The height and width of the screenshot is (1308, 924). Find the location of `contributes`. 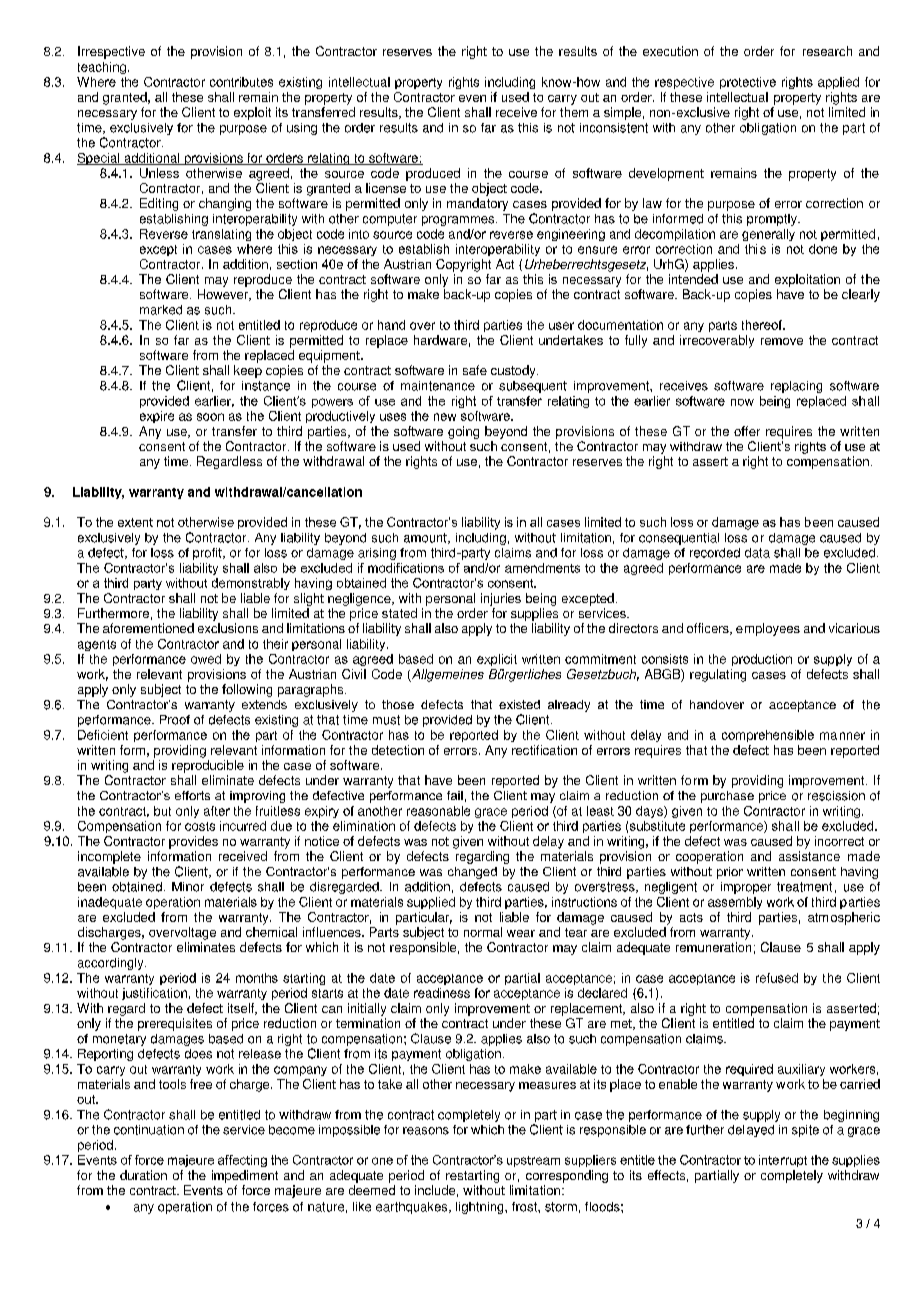

contributes is located at coordinates (241, 82).
